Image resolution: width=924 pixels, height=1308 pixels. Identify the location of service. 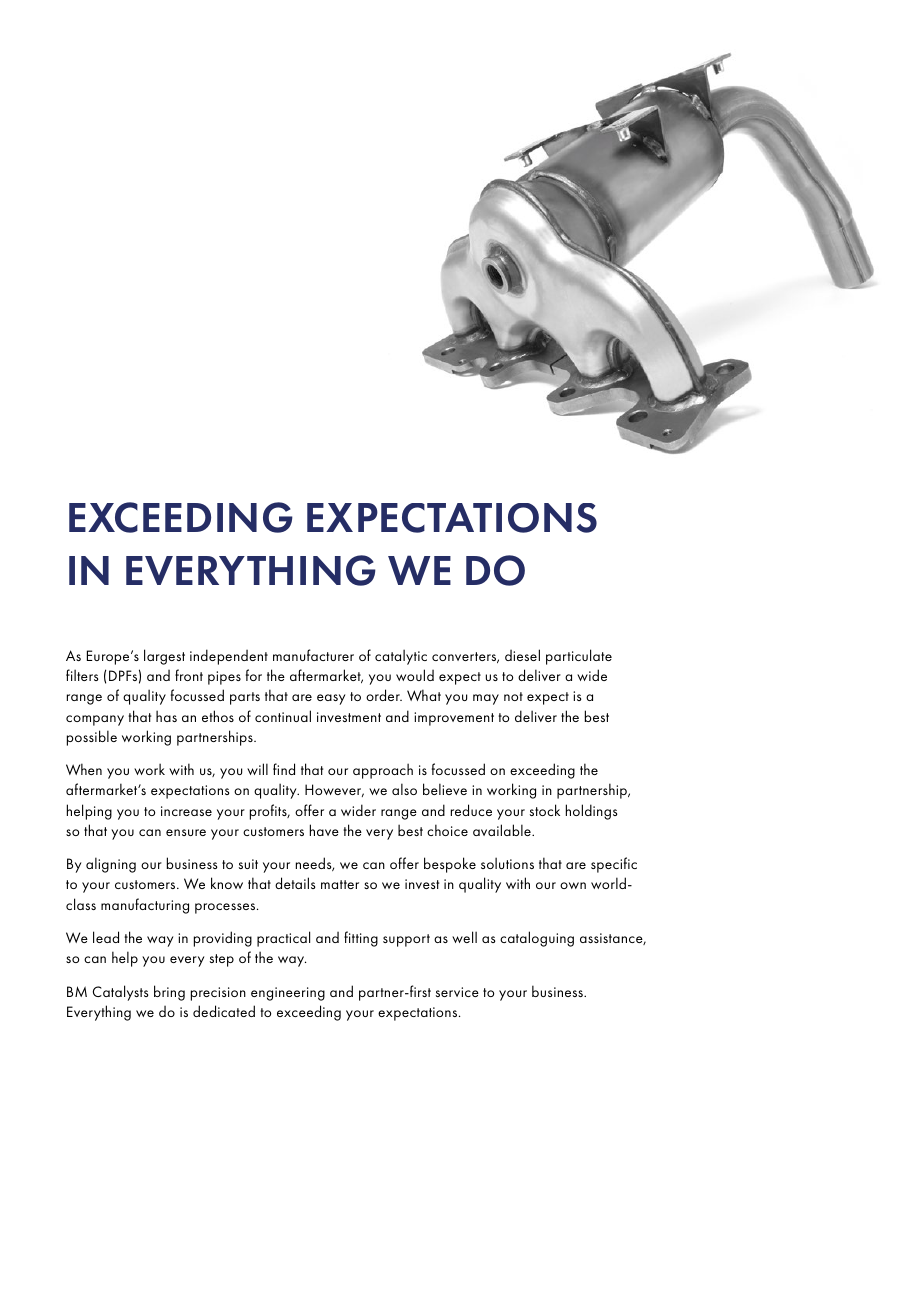
(457, 992).
